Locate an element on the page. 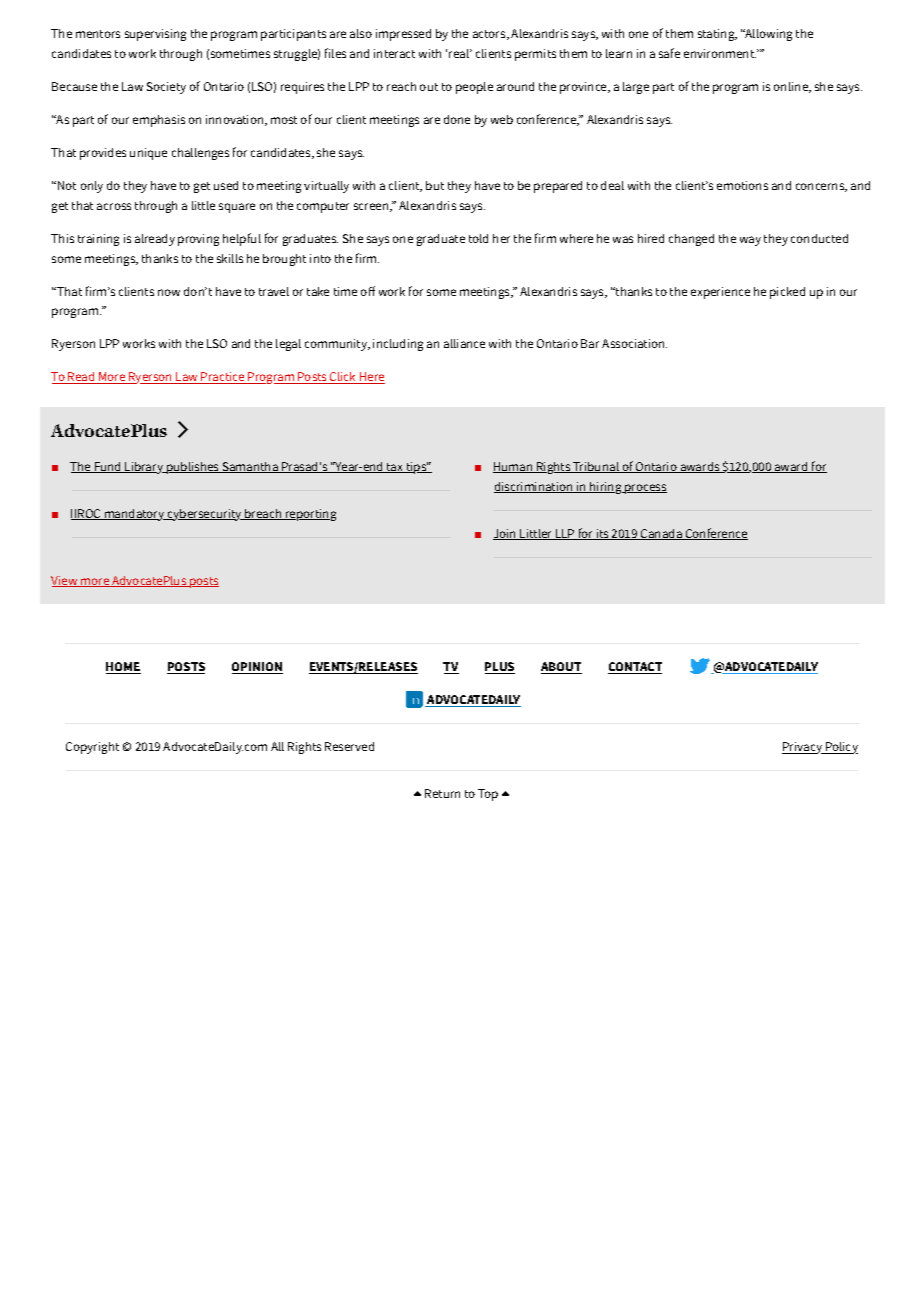  Return is located at coordinates (442, 793).
